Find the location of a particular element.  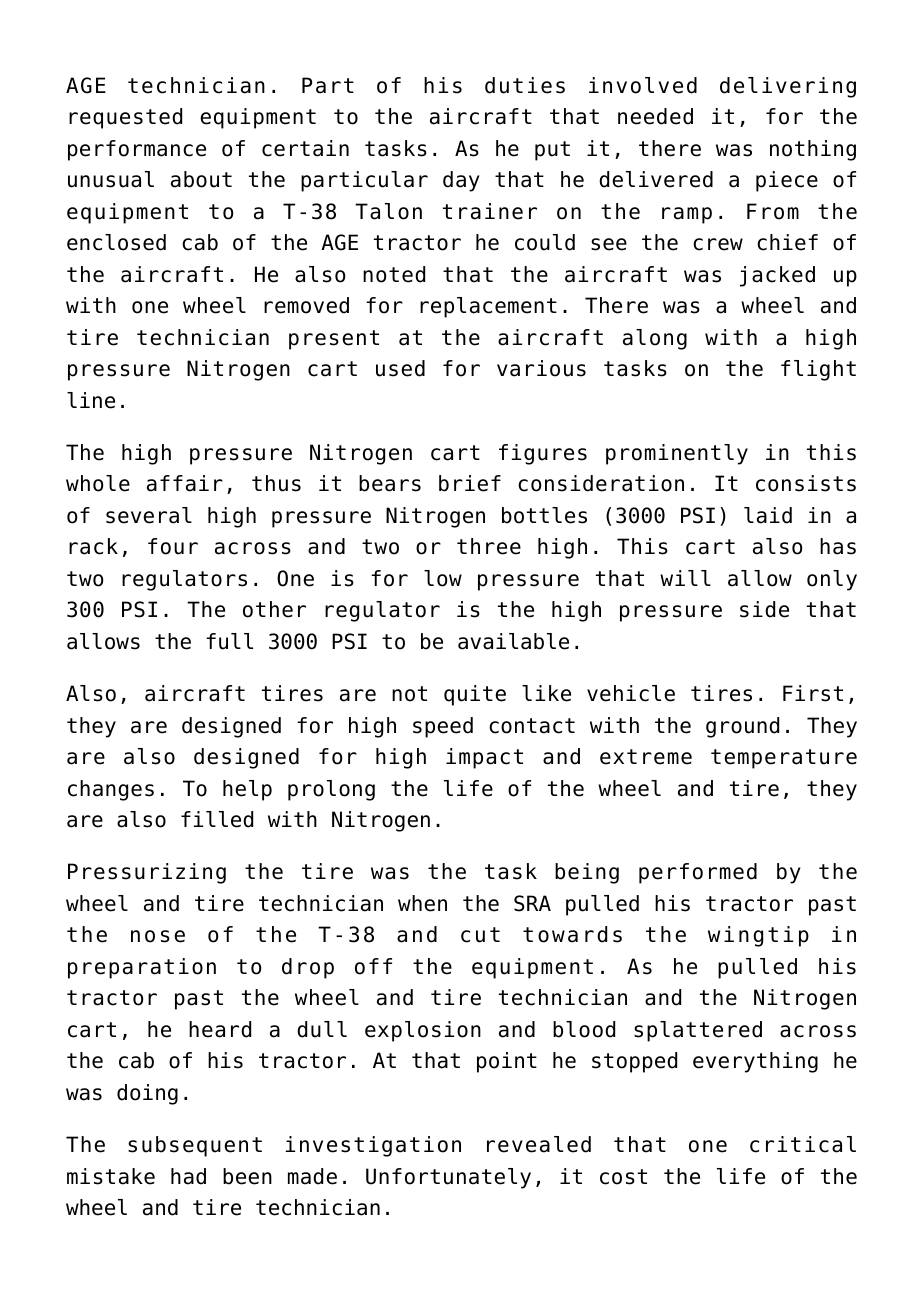

critical is located at coordinates (803, 1144).
